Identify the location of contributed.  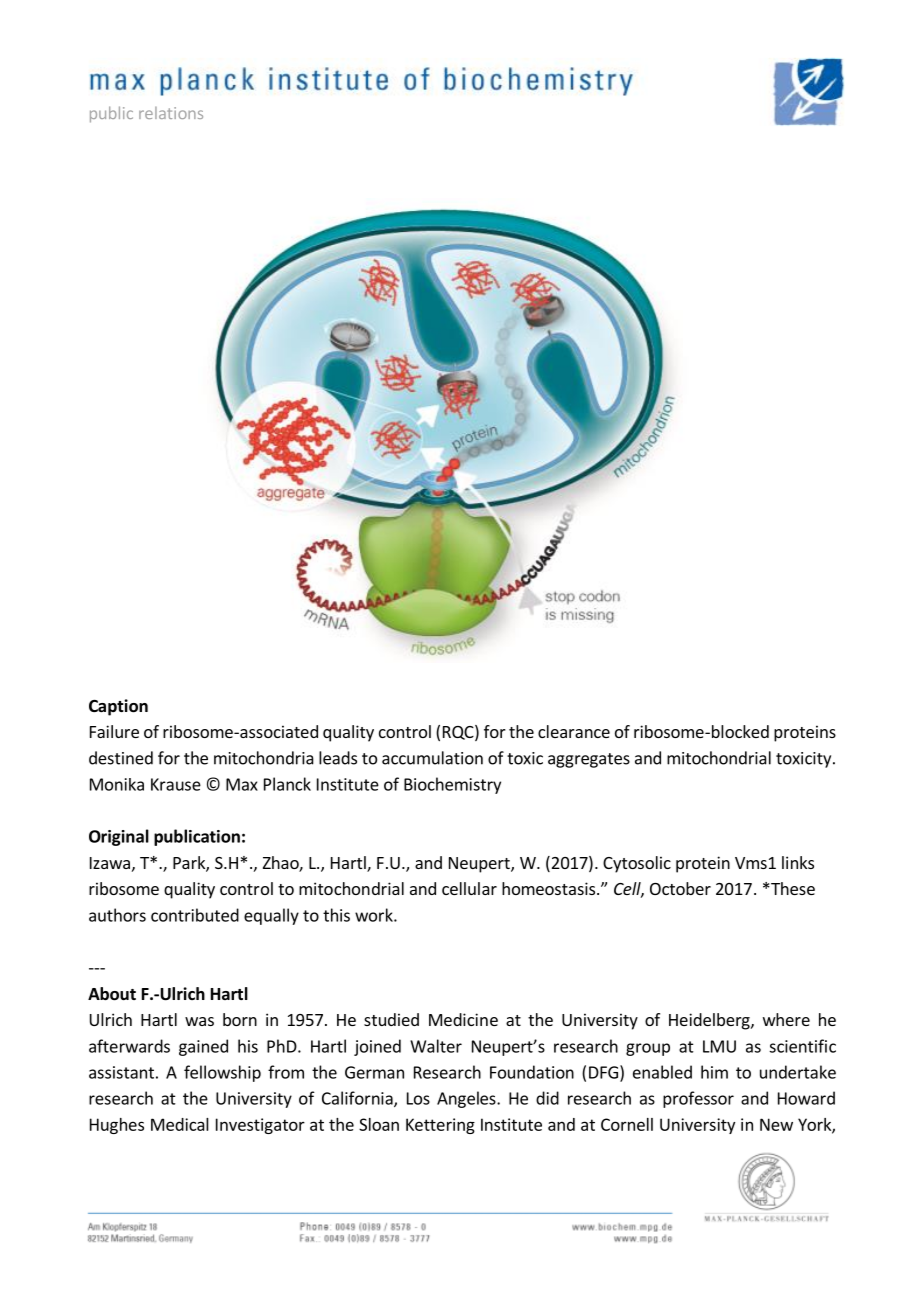
(195, 915).
